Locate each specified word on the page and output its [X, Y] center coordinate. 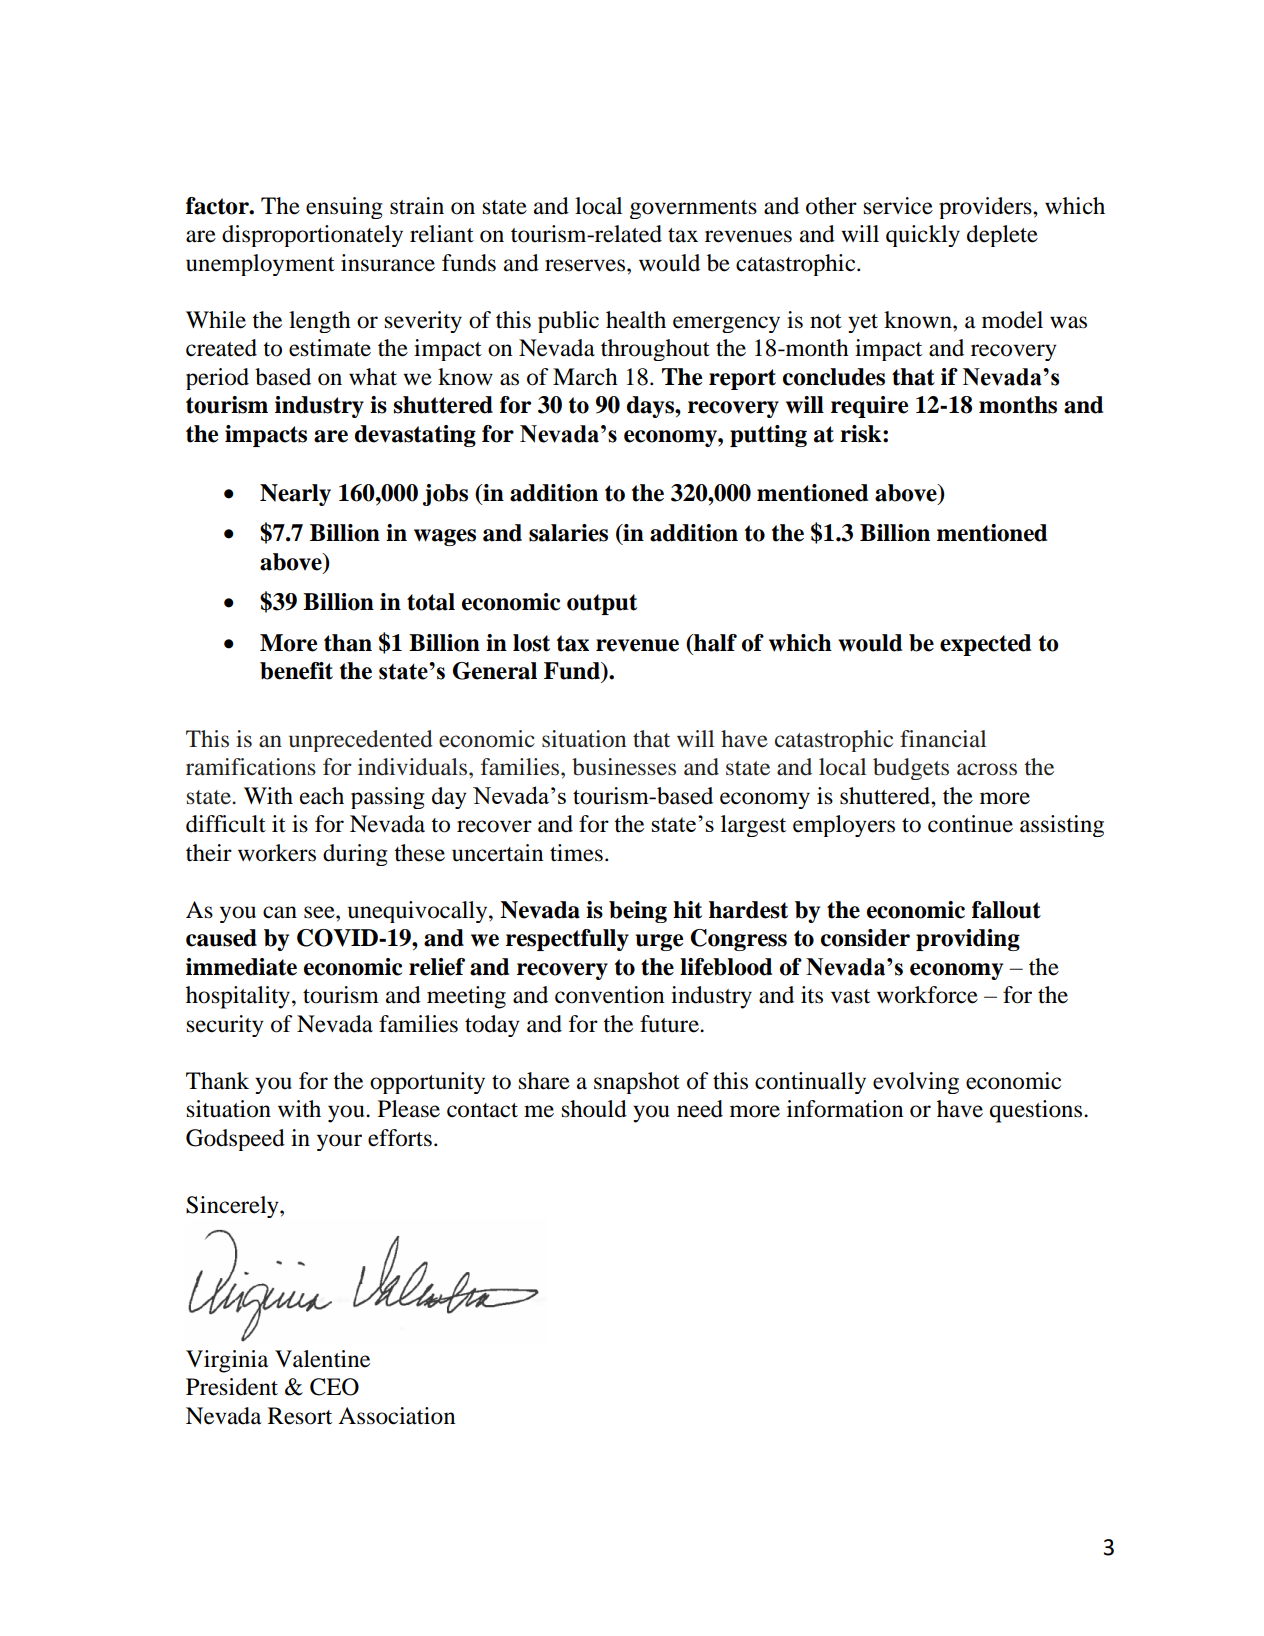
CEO [334, 1387]
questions [1037, 1111]
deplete [1002, 236]
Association [396, 1416]
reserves [585, 265]
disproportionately [312, 236]
